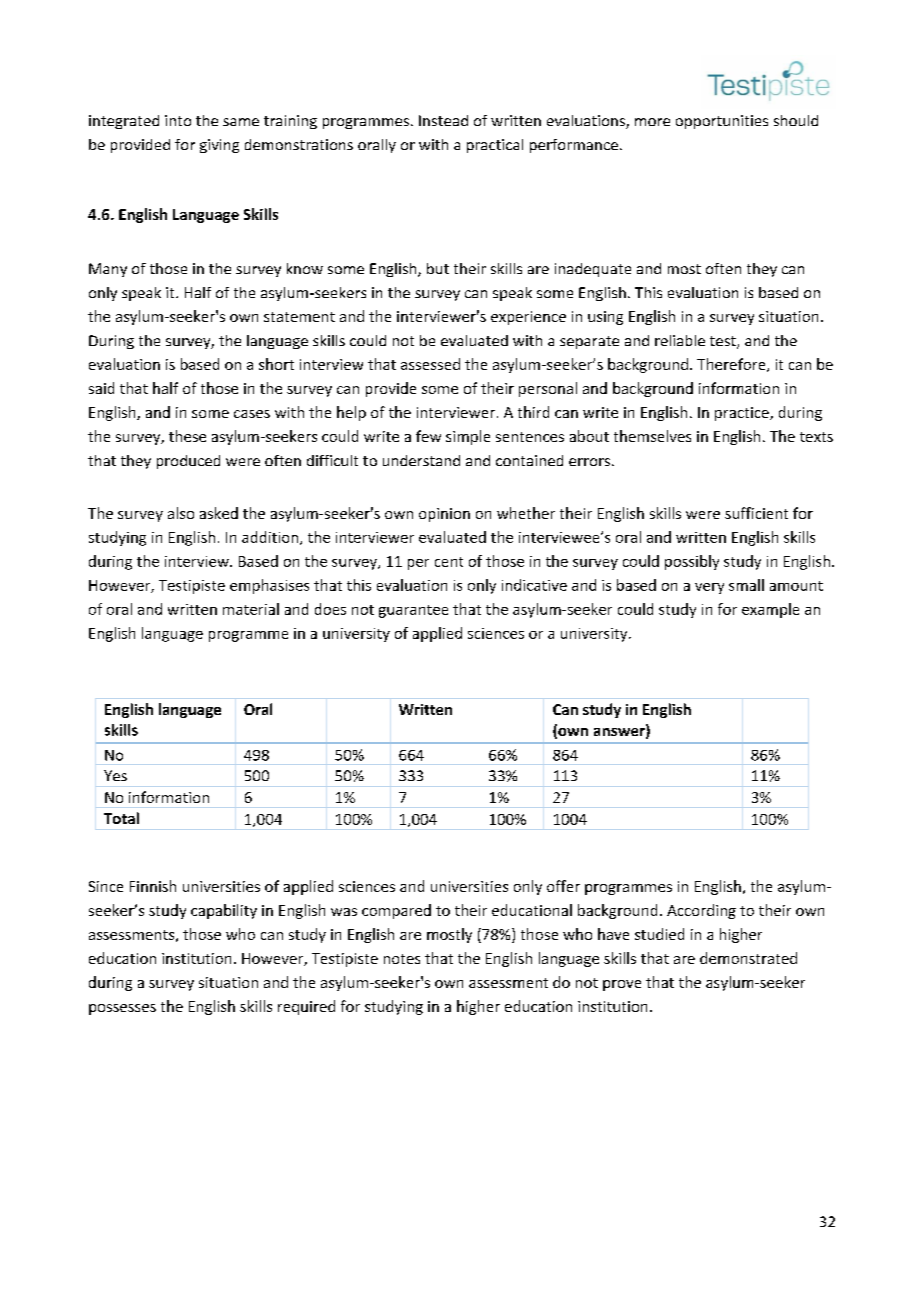 Image resolution: width=924 pixels, height=1308 pixels. What do you see at coordinates (746, 585) in the image?
I see `small` at bounding box center [746, 585].
